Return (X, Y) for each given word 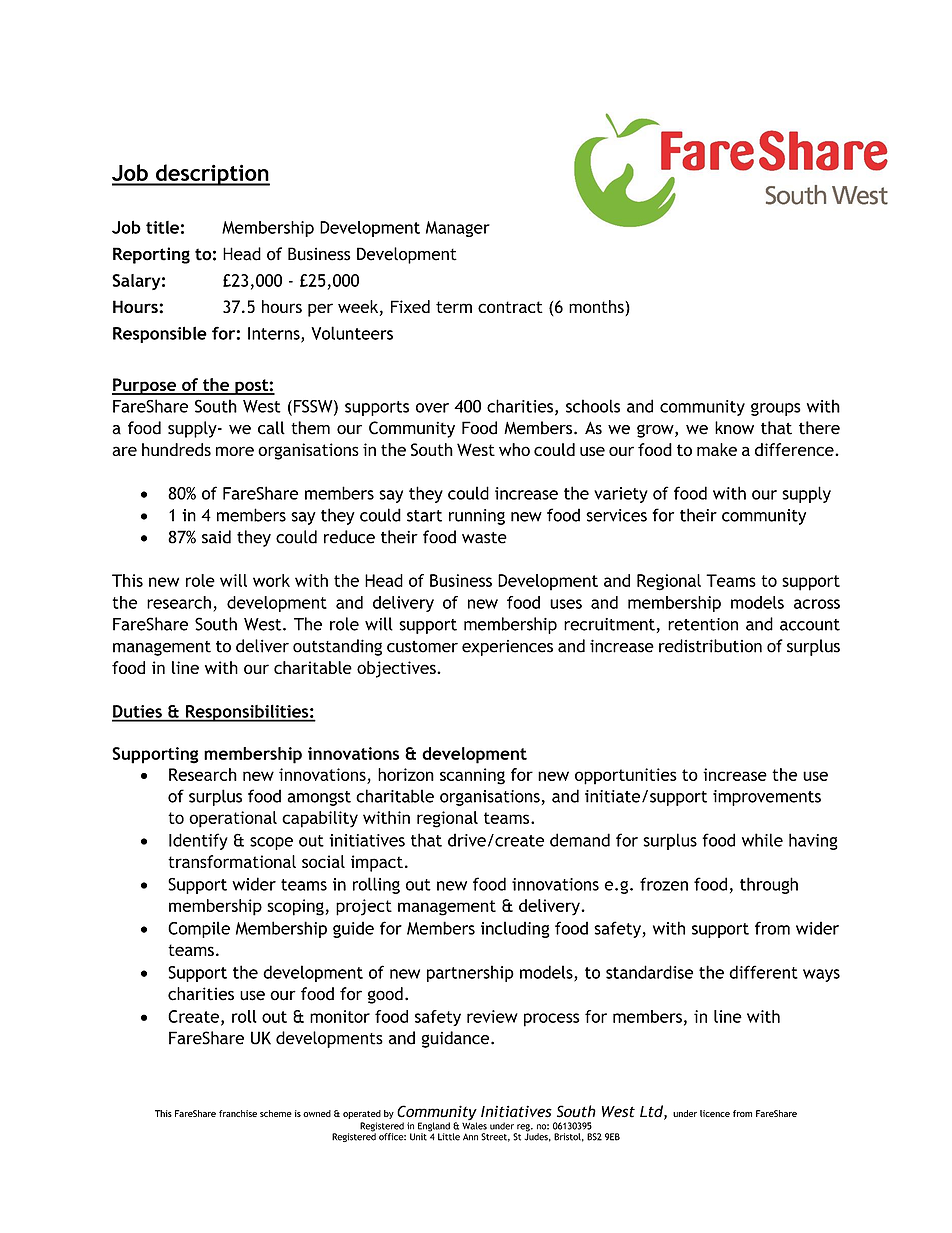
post (251, 387)
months (597, 308)
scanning (472, 776)
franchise (238, 1113)
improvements (767, 798)
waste (484, 538)
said (216, 537)
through (769, 885)
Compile (199, 929)
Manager (458, 229)
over (432, 408)
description (212, 175)
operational (233, 819)
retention (703, 624)
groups (776, 409)
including (515, 929)
